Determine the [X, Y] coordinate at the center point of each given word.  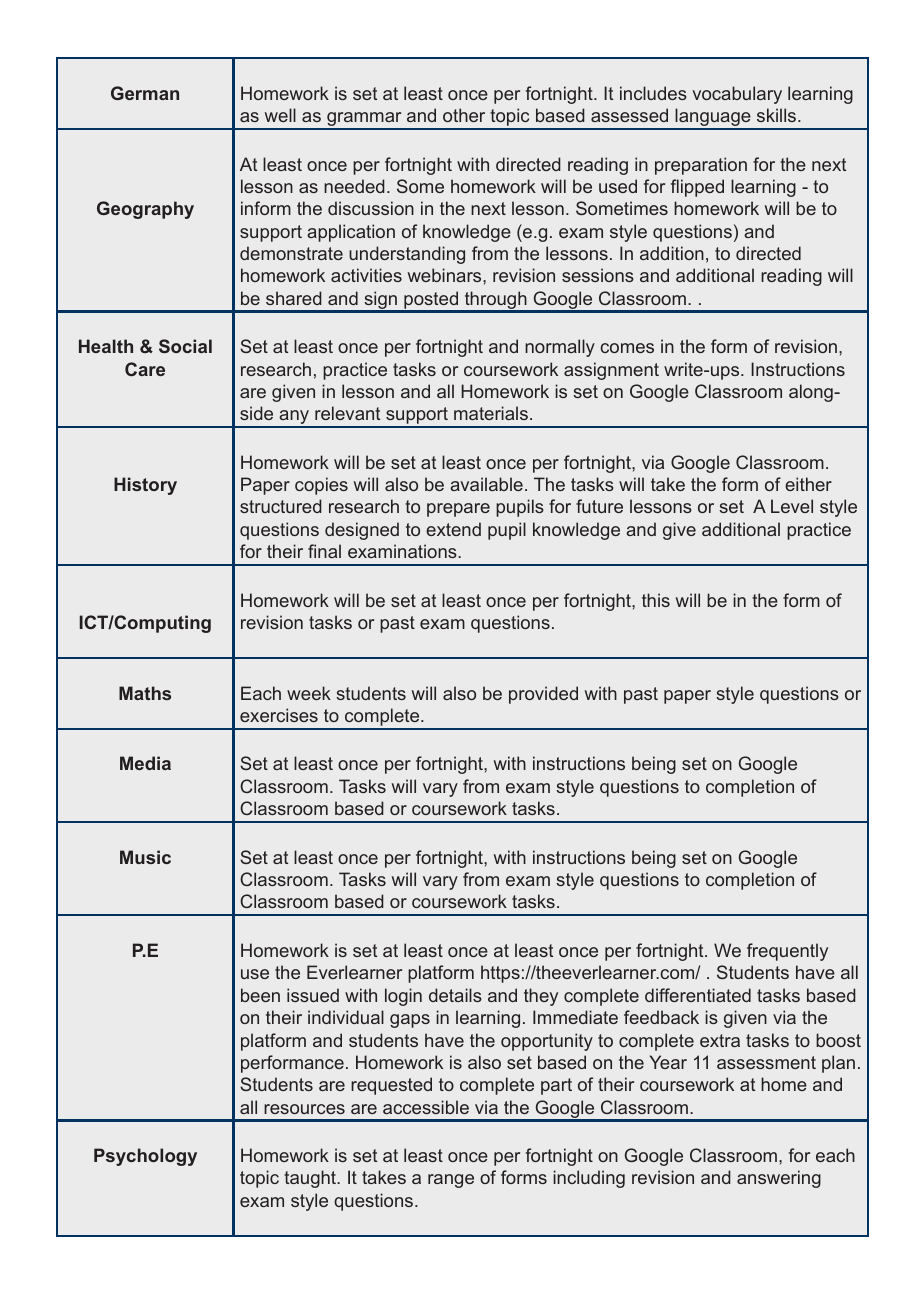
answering [779, 1179]
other [464, 115]
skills [778, 115]
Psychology [145, 1157]
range [451, 1181]
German [145, 93]
